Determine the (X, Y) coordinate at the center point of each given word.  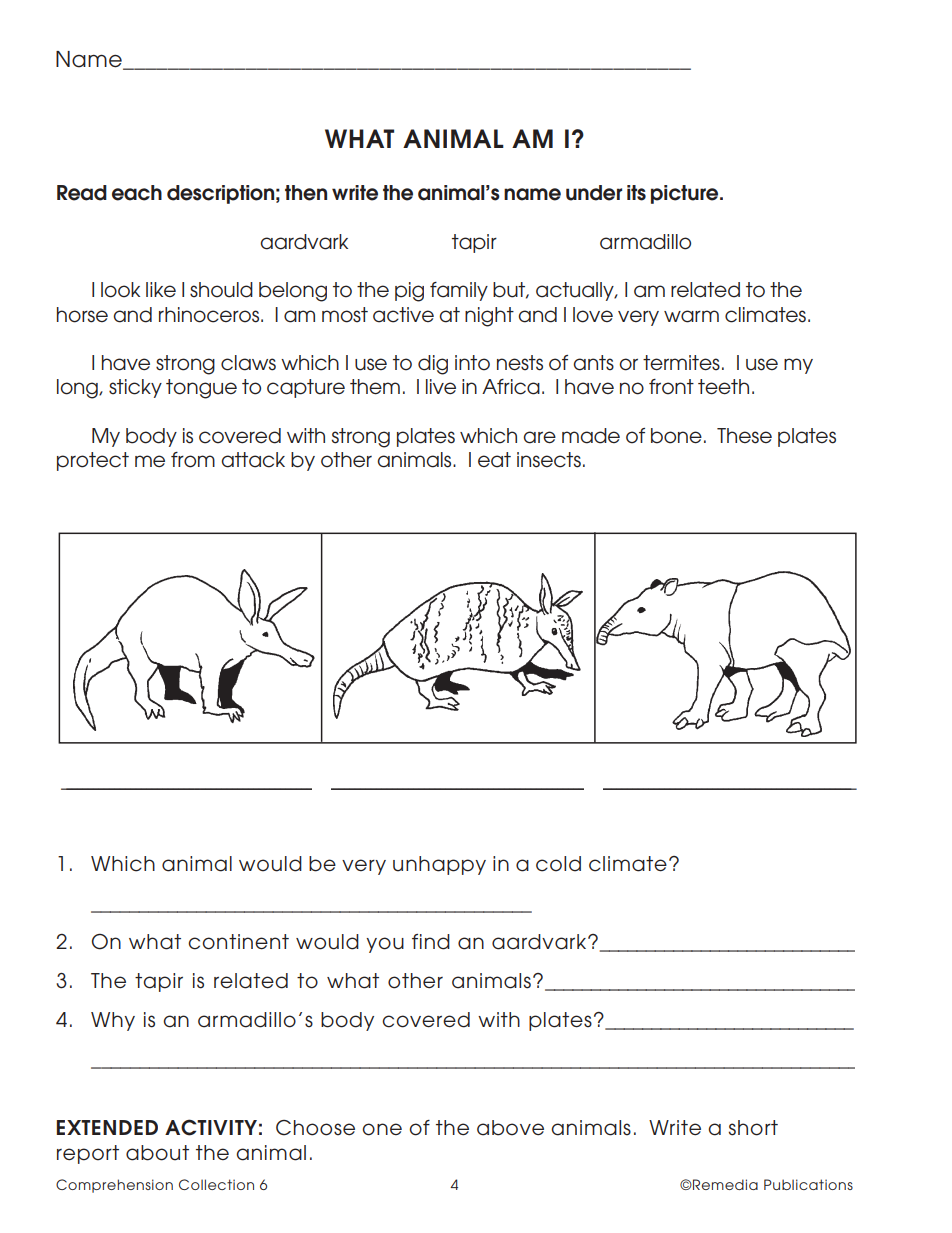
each (137, 193)
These (744, 436)
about (157, 1153)
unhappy (439, 865)
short (753, 1128)
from (193, 460)
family (459, 291)
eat (494, 460)
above (510, 1128)
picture (686, 194)
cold (558, 864)
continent (238, 942)
